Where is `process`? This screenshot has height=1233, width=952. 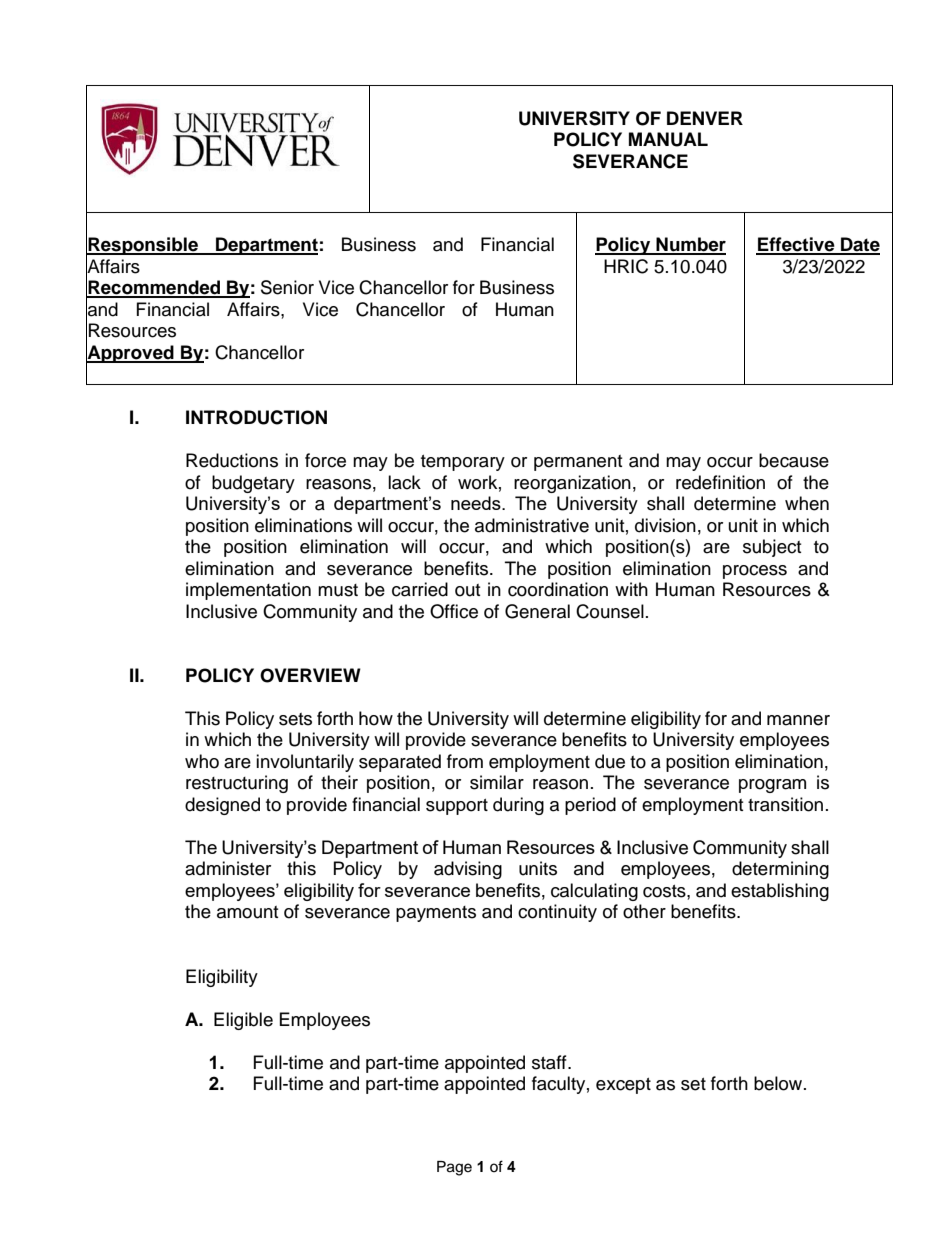
process is located at coordinates (755, 572).
